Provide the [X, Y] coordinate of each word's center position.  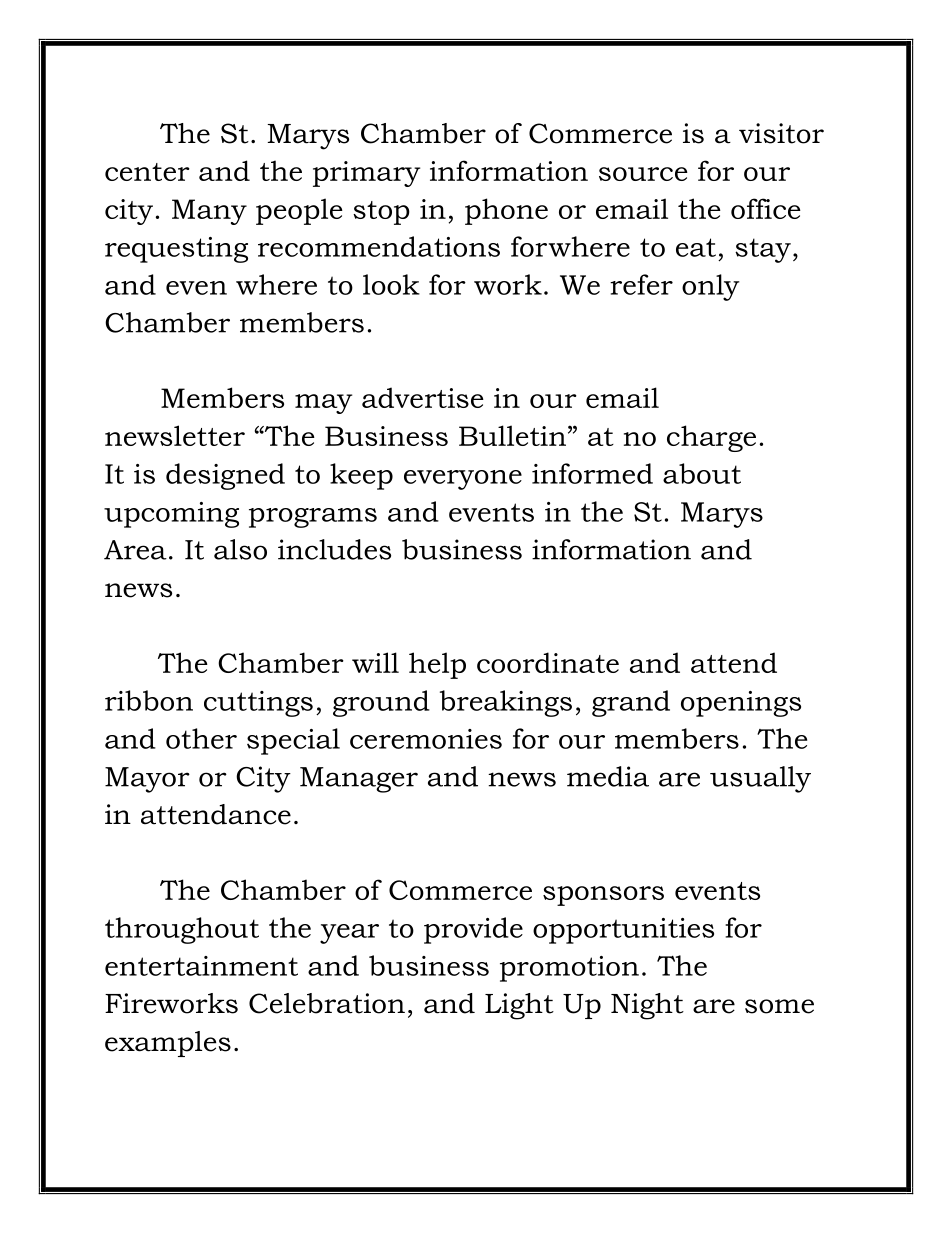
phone [506, 211]
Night [647, 1006]
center [147, 172]
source [643, 174]
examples [168, 1044]
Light [519, 1006]
